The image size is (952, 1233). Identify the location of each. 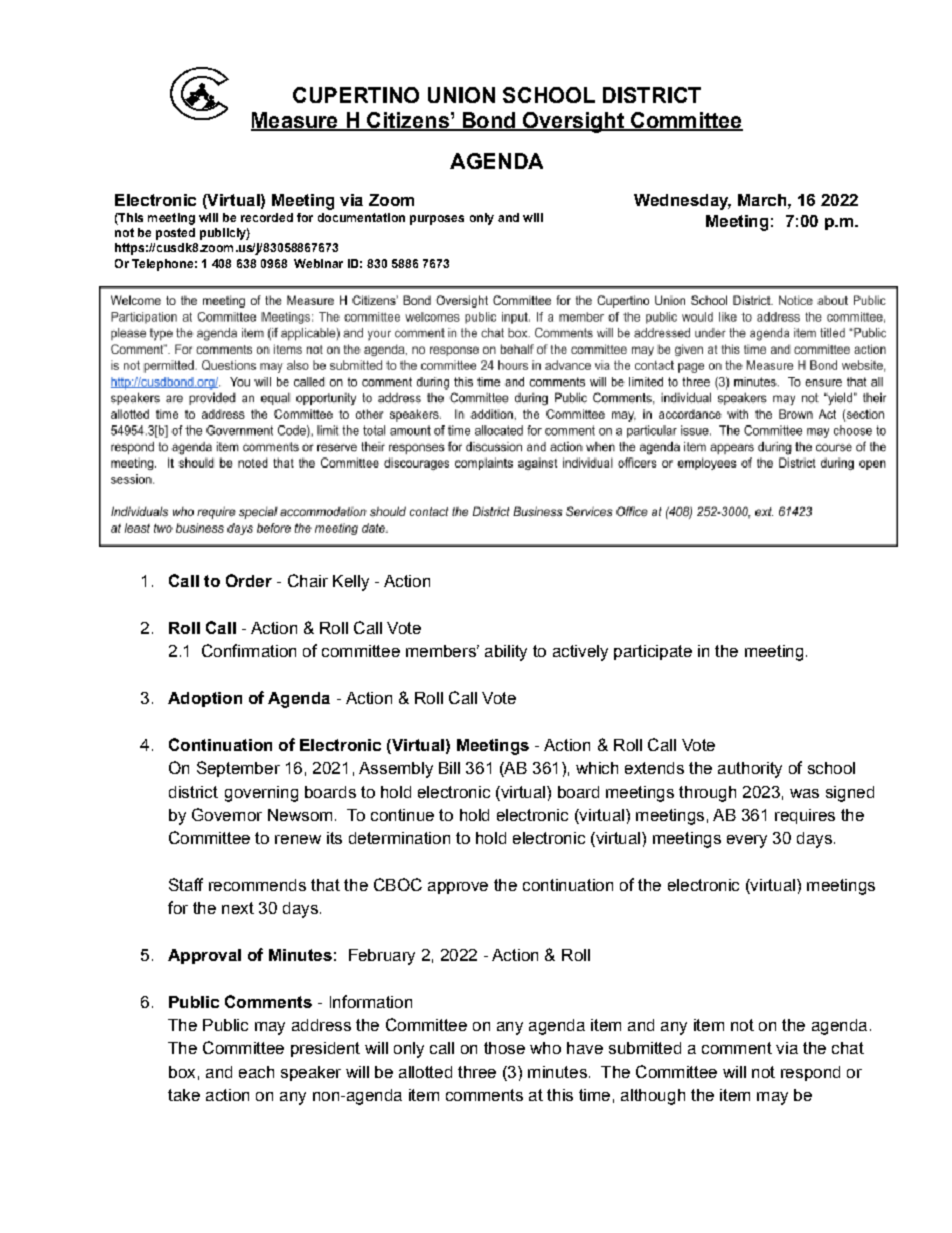
(256, 1072).
